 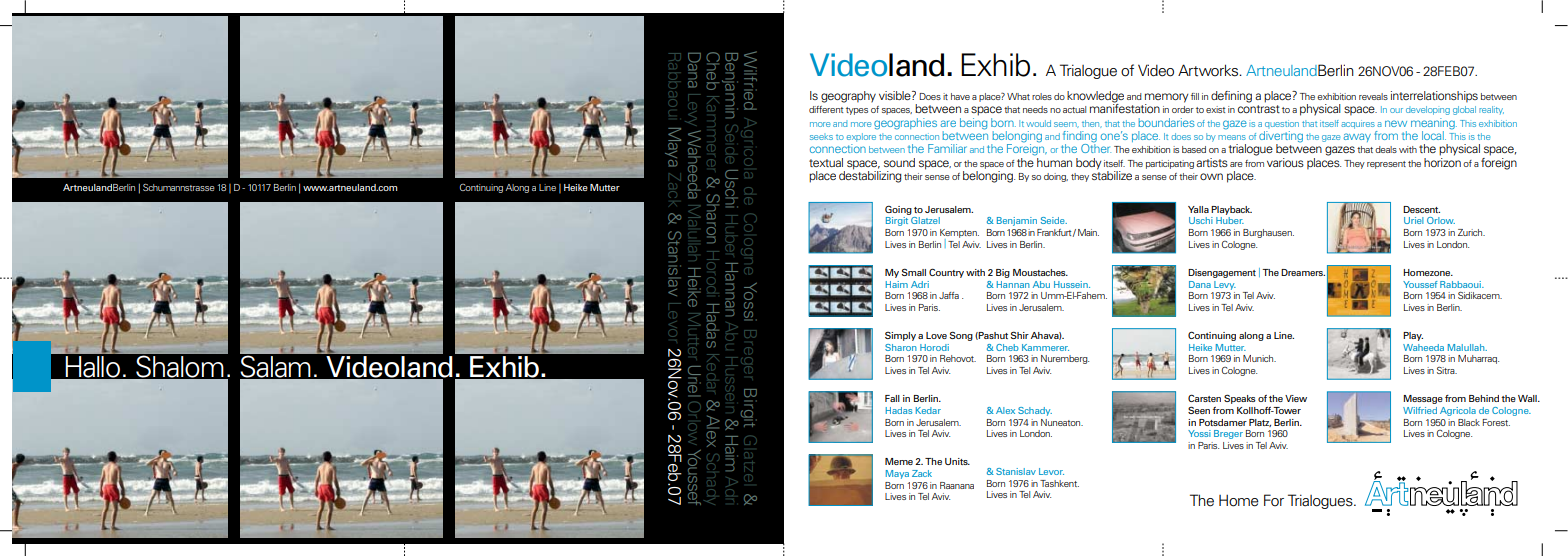 I want to click on Simply, so click(x=900, y=336).
